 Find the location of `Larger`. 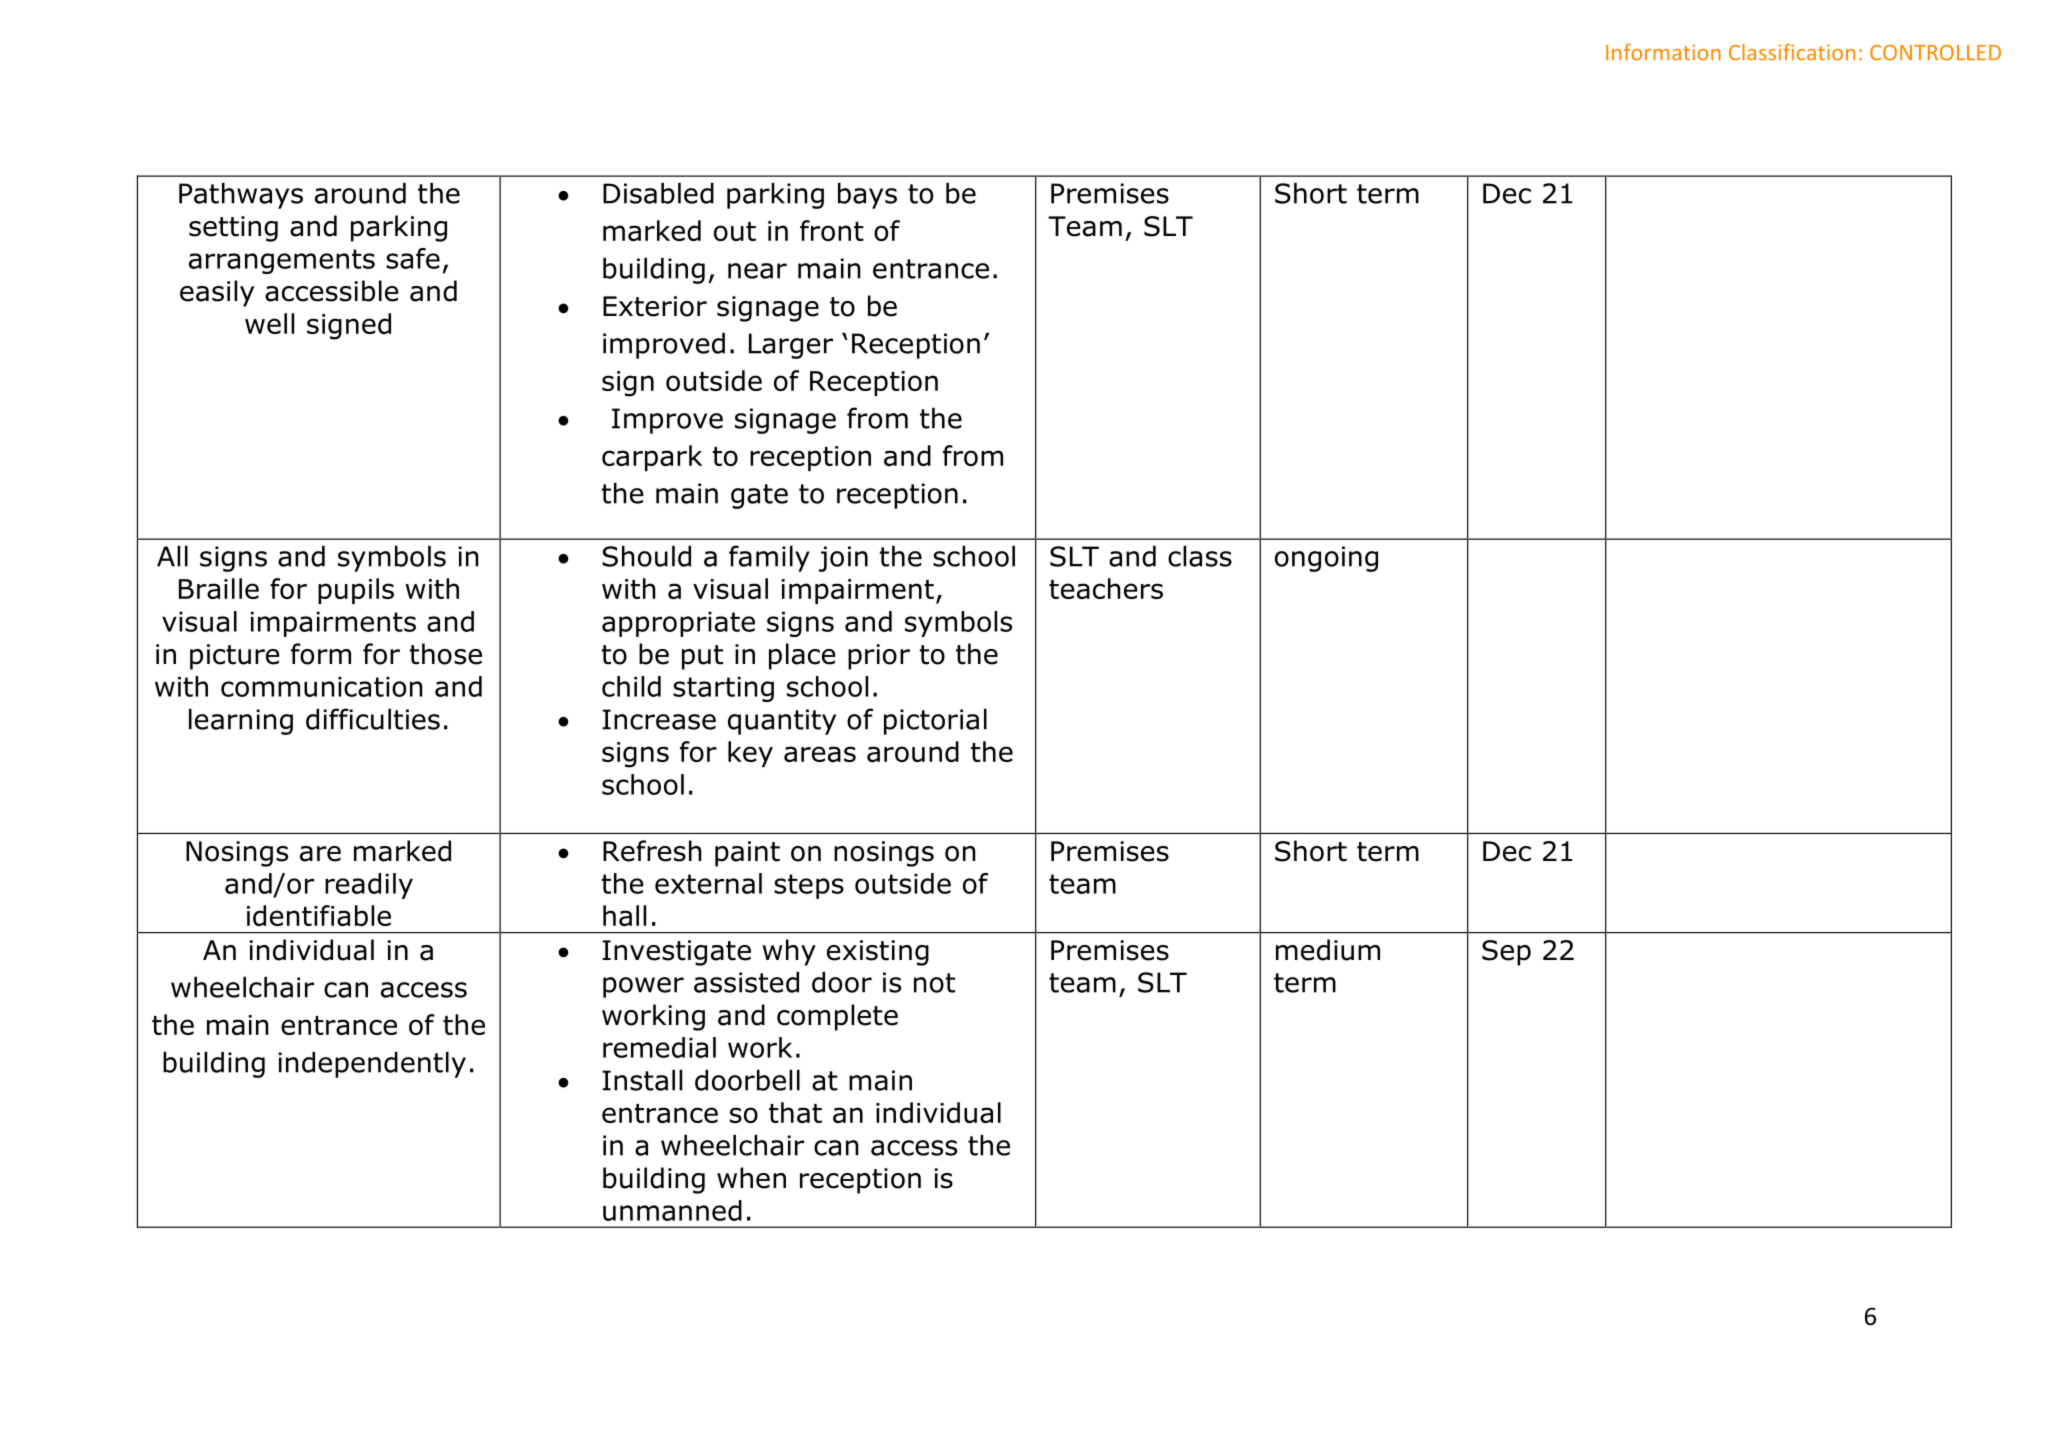

Larger is located at coordinates (791, 346).
